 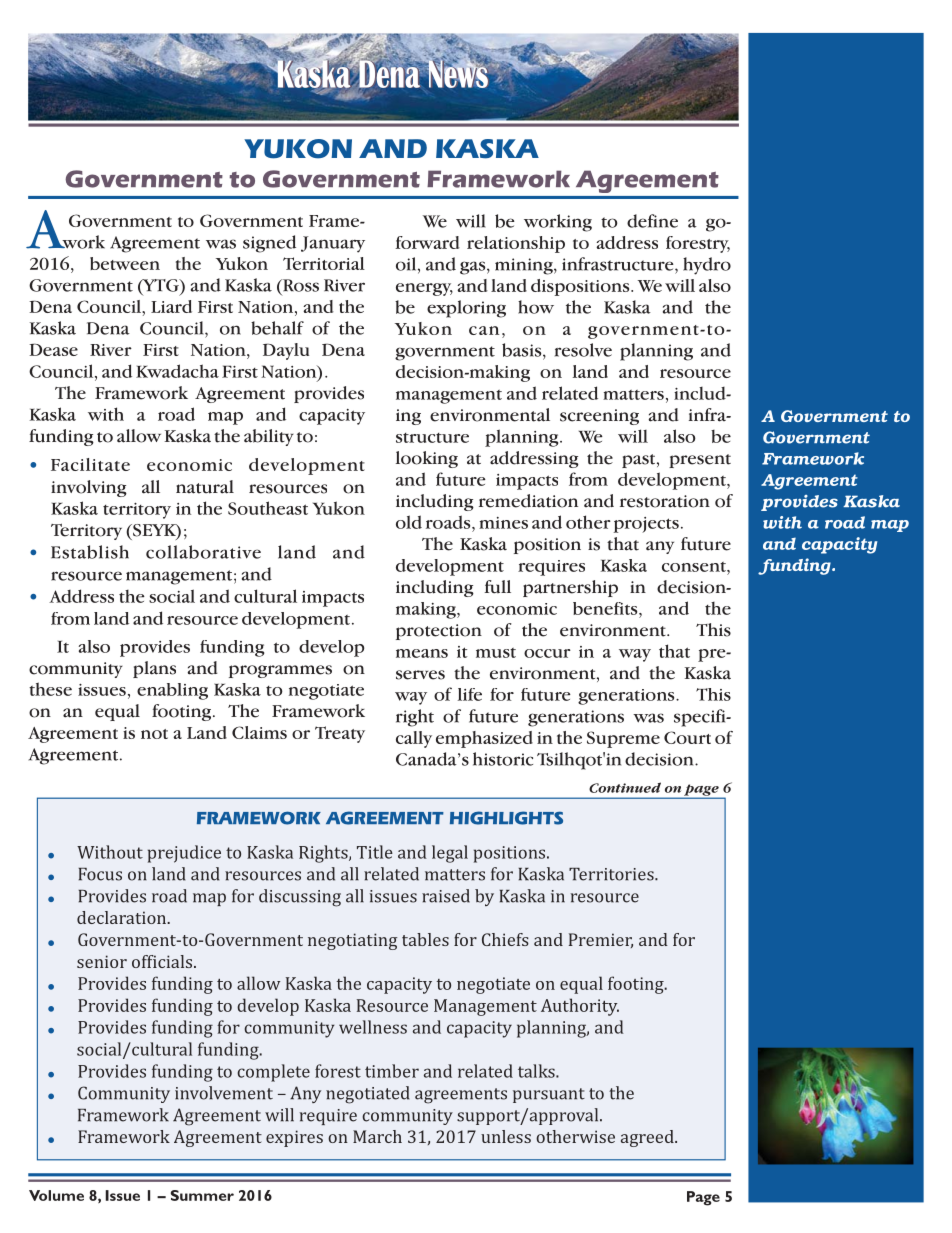 I want to click on January, so click(x=333, y=244).
